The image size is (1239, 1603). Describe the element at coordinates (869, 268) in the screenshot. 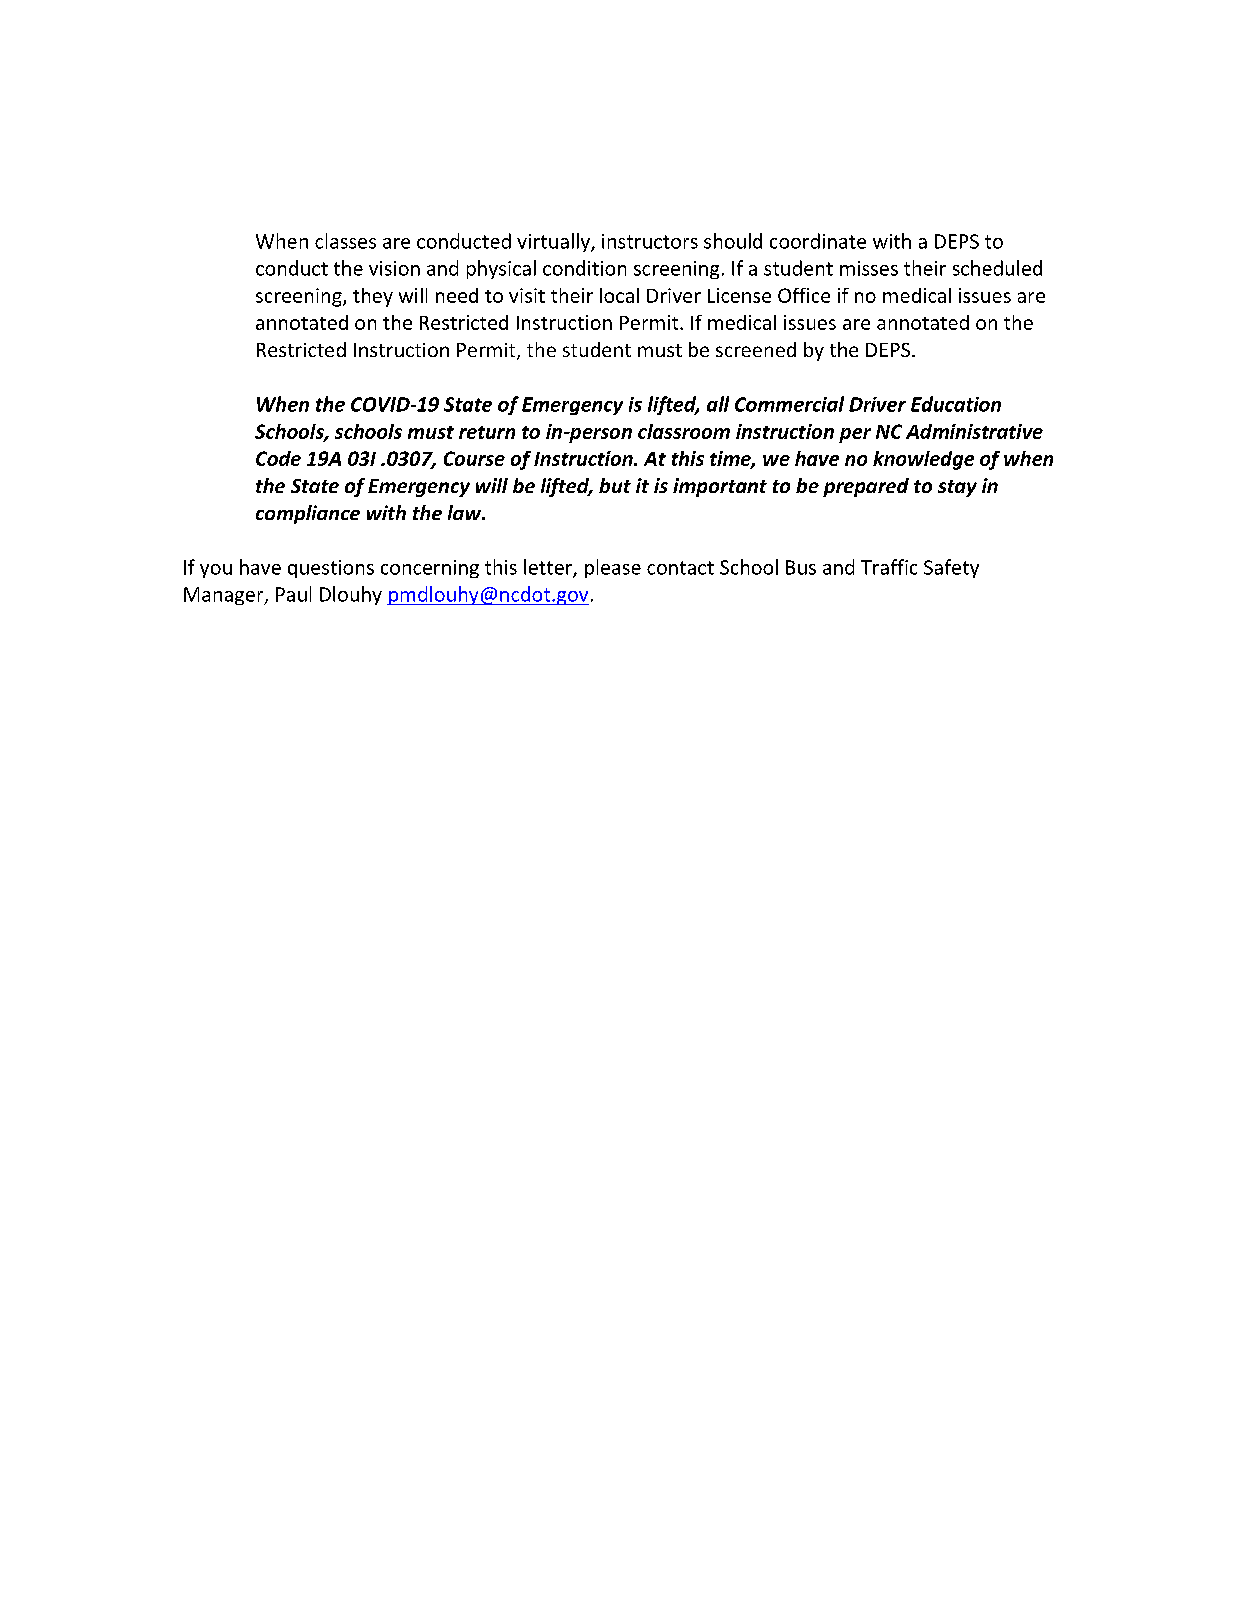

I see `misses` at that location.
